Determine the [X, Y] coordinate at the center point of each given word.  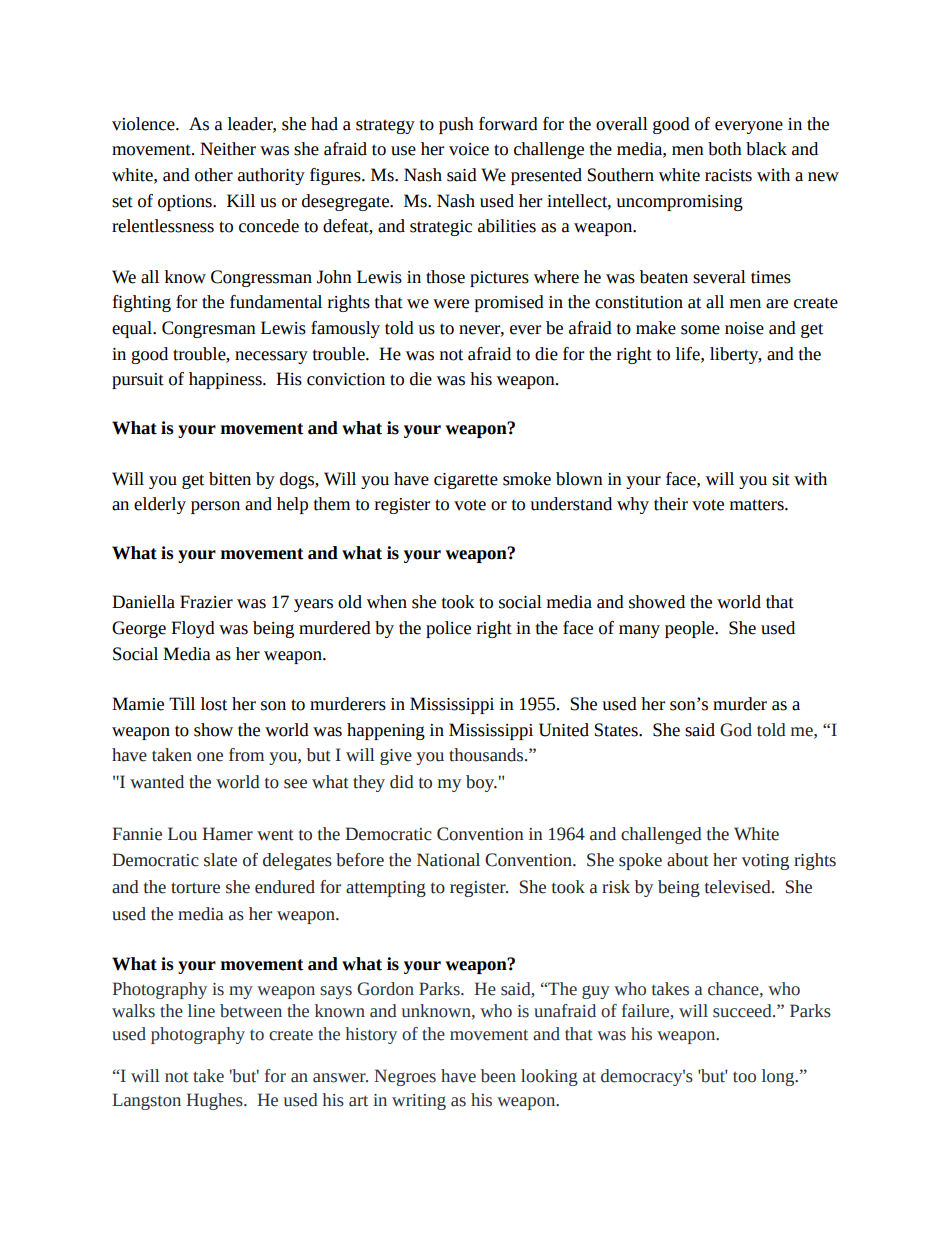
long [779, 1077]
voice [469, 149]
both [725, 149]
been [498, 1076]
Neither [228, 149]
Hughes [215, 1101]
